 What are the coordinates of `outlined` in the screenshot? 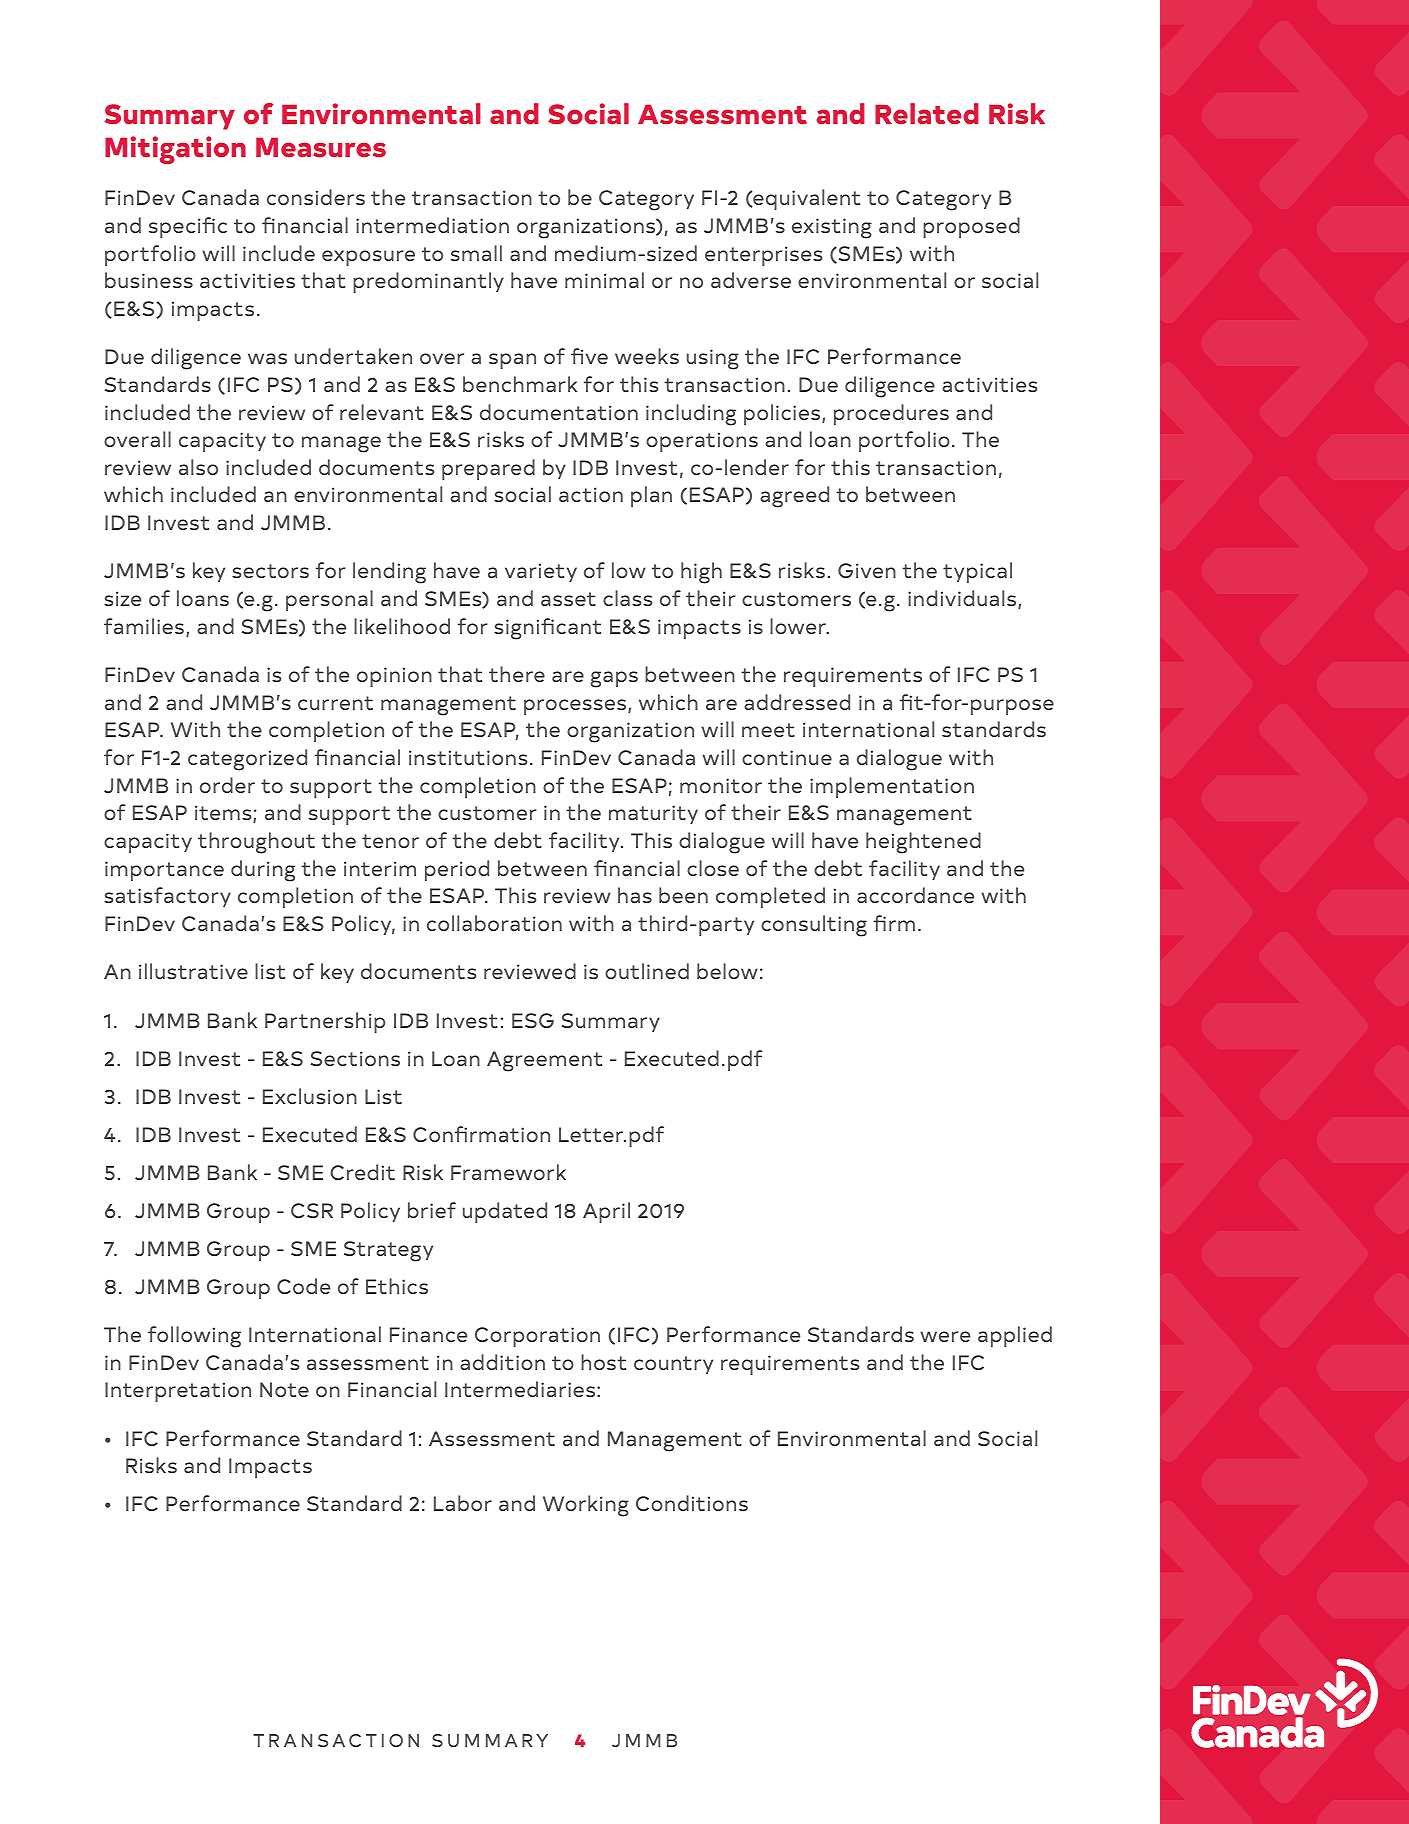 It's located at (647, 971).
